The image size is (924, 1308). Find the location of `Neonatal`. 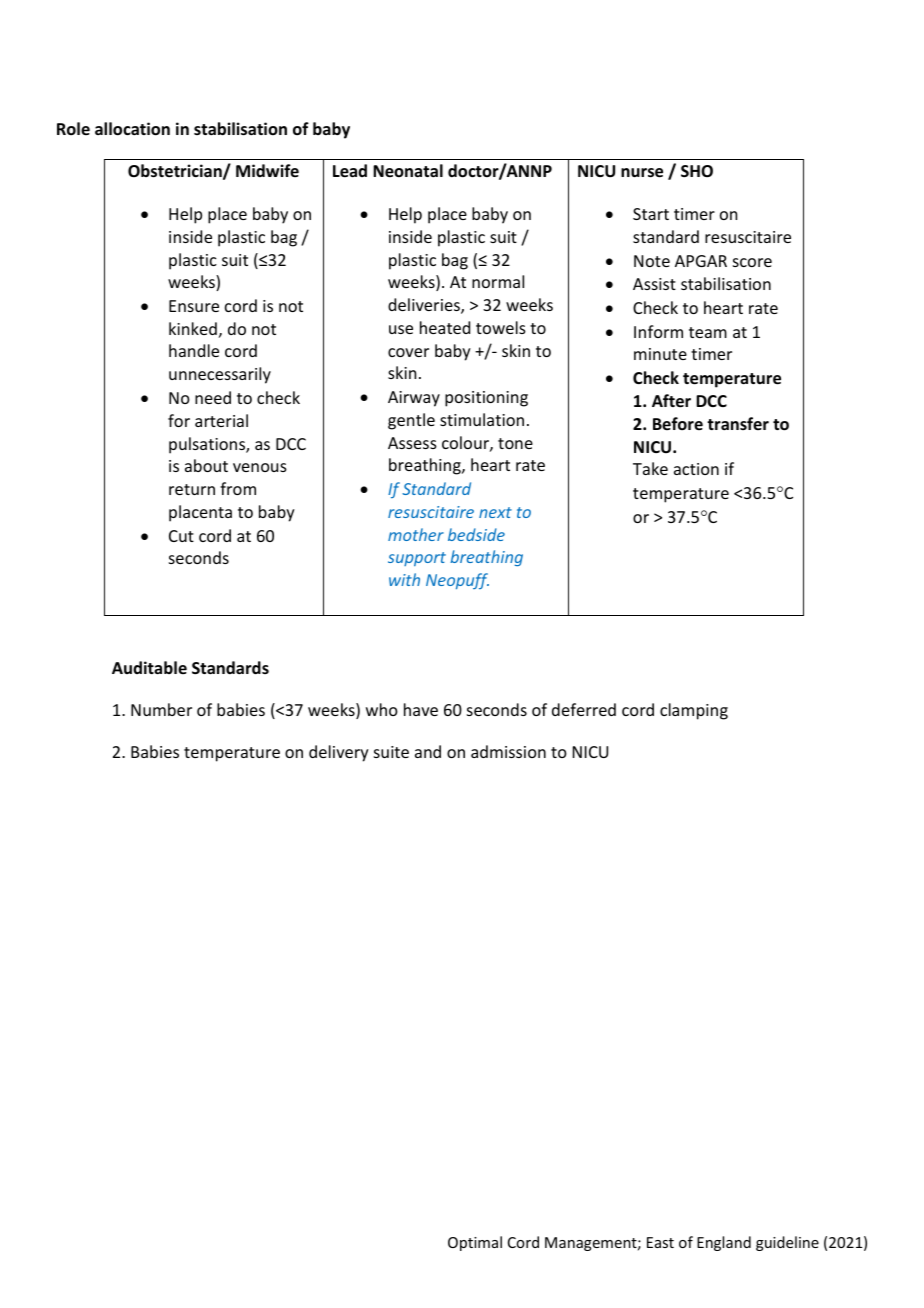

Neonatal is located at coordinates (408, 171).
